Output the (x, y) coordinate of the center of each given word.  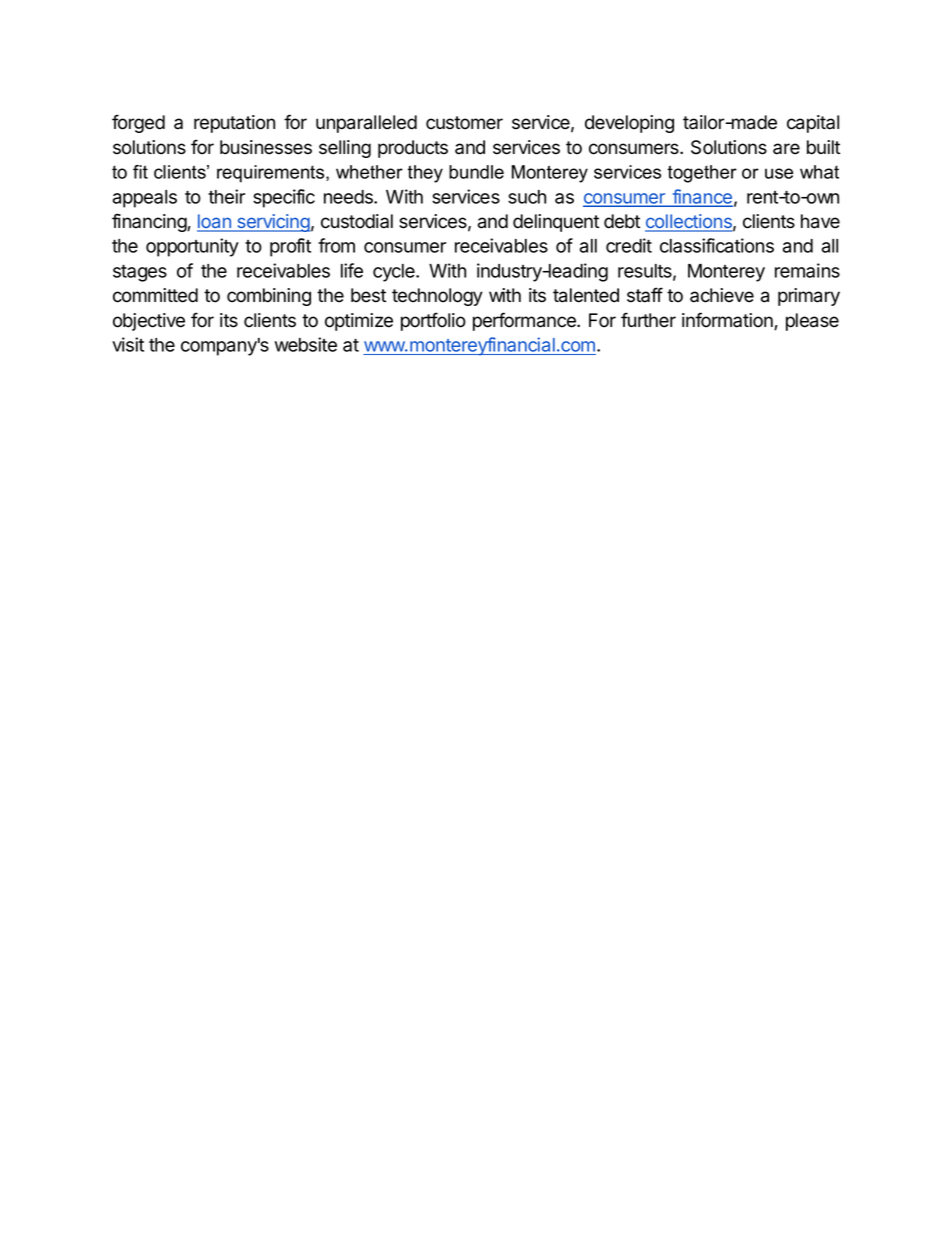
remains (807, 270)
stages (140, 273)
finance (701, 197)
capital (813, 124)
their (226, 196)
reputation (234, 124)
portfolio (433, 321)
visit (128, 344)
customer (464, 123)
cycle (395, 273)
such (527, 197)
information (728, 321)
